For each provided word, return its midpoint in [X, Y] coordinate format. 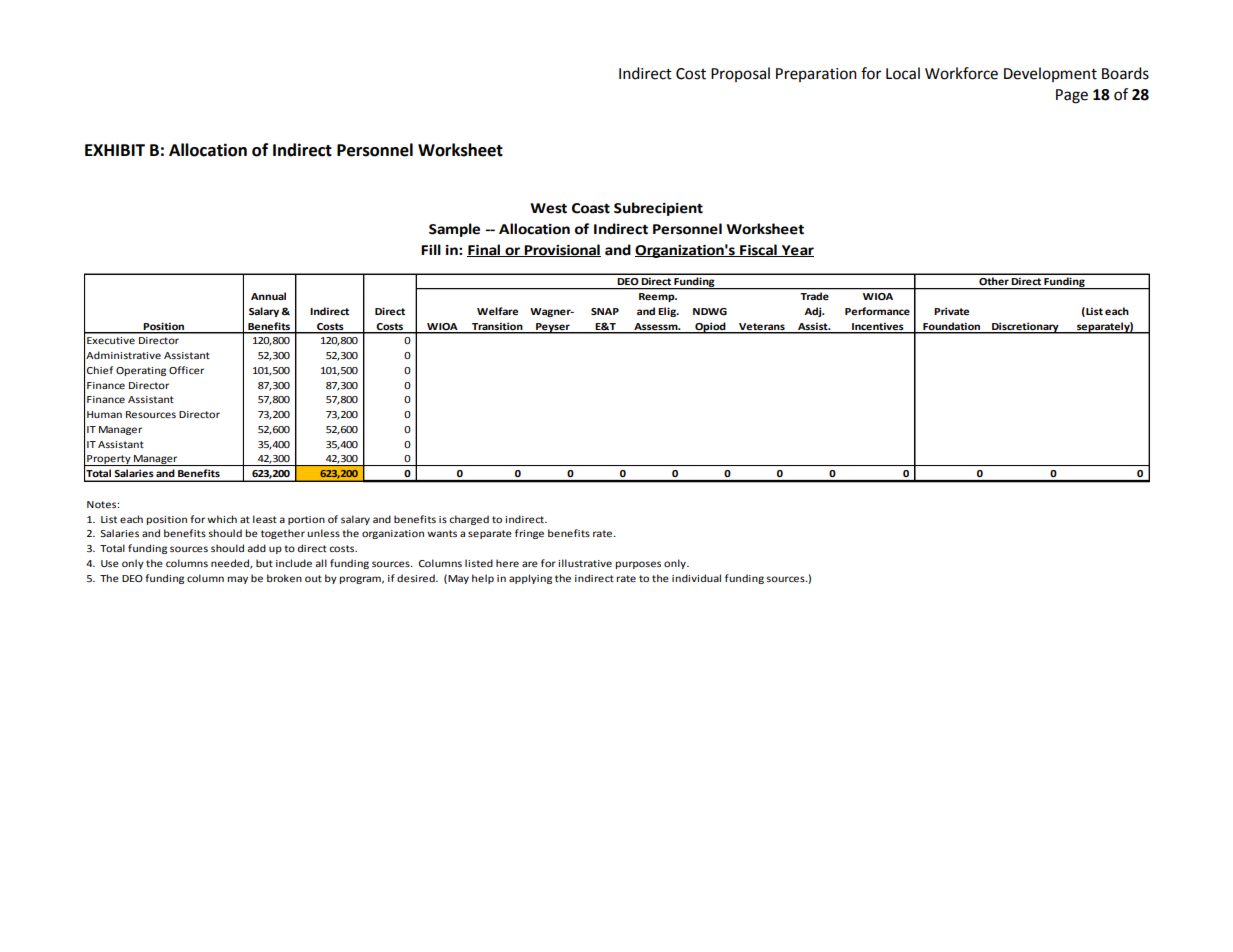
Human [104, 414]
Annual [268, 296]
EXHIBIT [115, 150]
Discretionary [1025, 328]
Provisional [562, 250]
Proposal [740, 74]
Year [796, 251]
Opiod [710, 328]
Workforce [961, 73]
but [264, 563]
